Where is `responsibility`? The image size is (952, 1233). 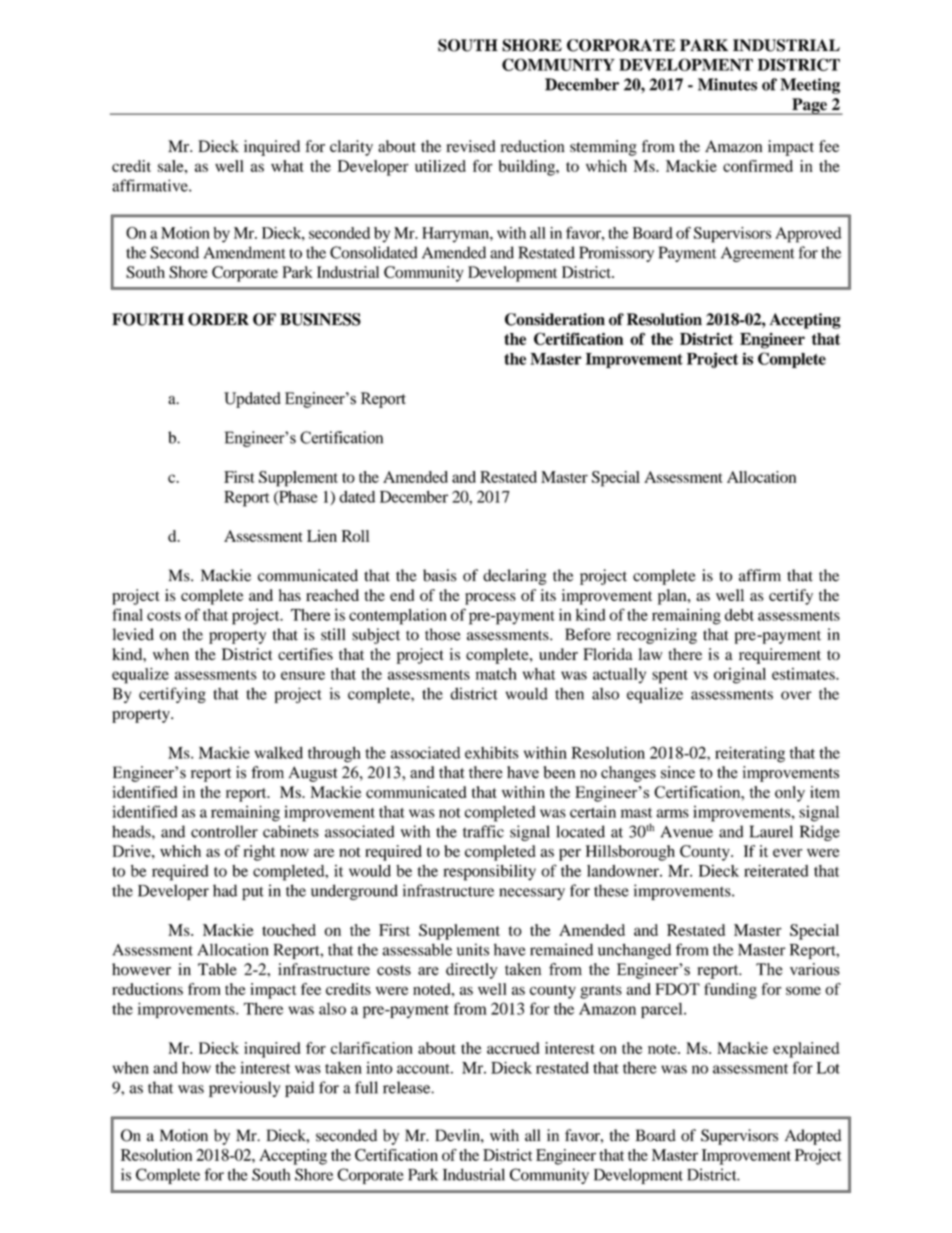 responsibility is located at coordinates (489, 873).
